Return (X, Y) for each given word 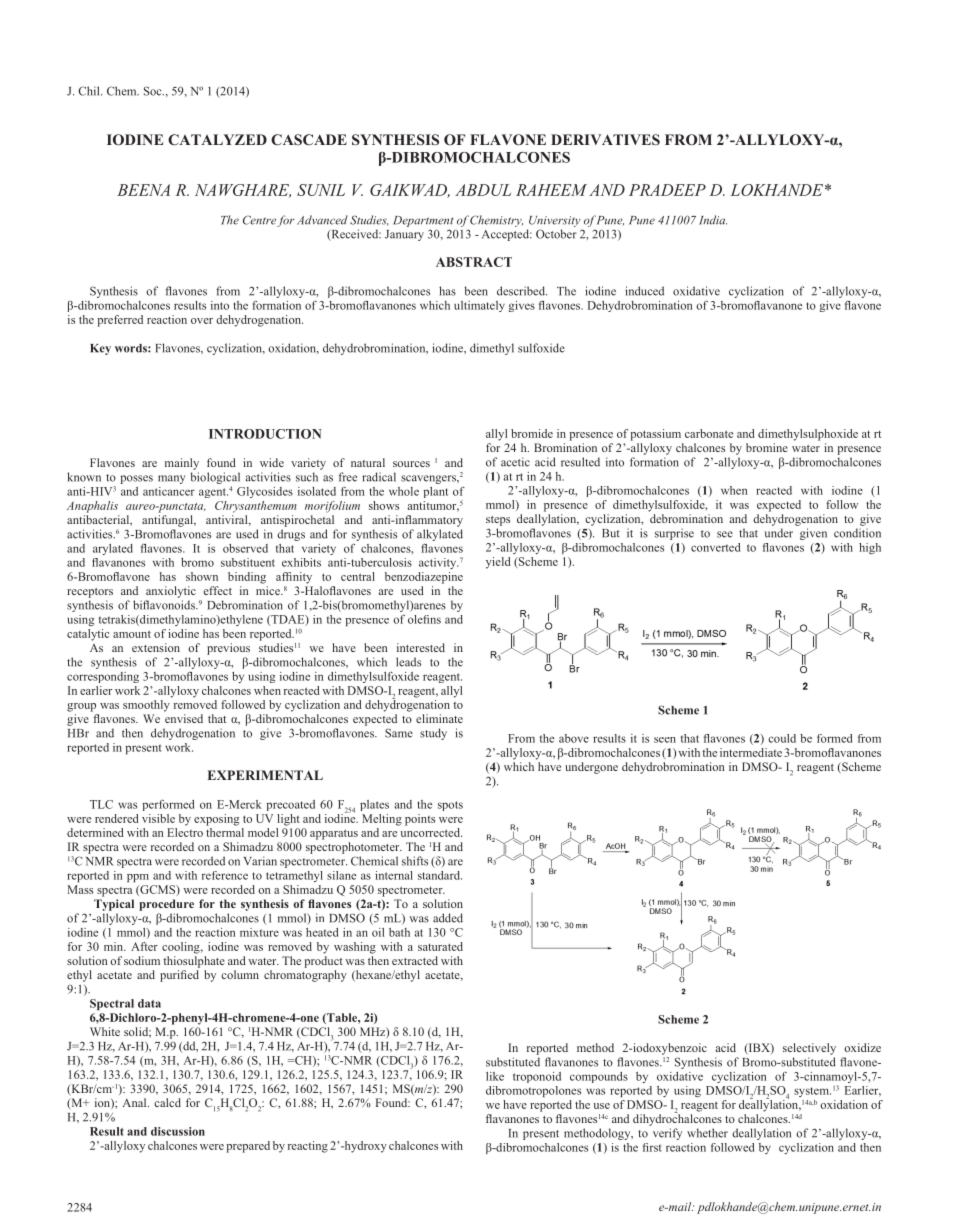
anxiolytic (171, 592)
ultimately (479, 306)
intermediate (751, 752)
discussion (178, 1131)
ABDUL (483, 190)
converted (715, 547)
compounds (599, 1077)
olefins (424, 619)
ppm (138, 878)
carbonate (709, 433)
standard (440, 875)
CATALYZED (217, 139)
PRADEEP (667, 190)
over (202, 321)
